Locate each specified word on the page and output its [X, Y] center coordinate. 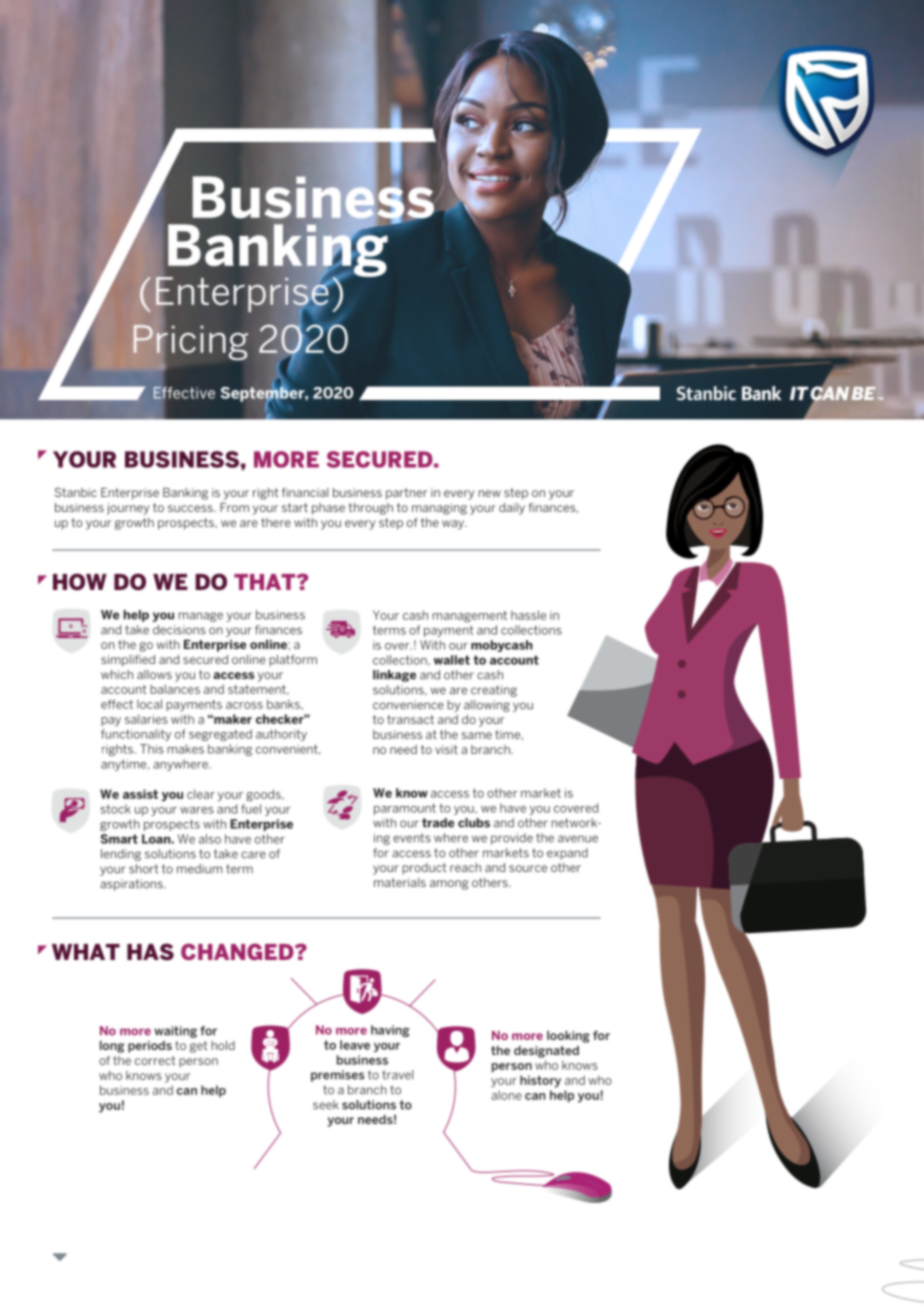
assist [140, 794]
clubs [474, 823]
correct [155, 1060]
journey [128, 509]
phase [328, 509]
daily [512, 509]
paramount [405, 809]
